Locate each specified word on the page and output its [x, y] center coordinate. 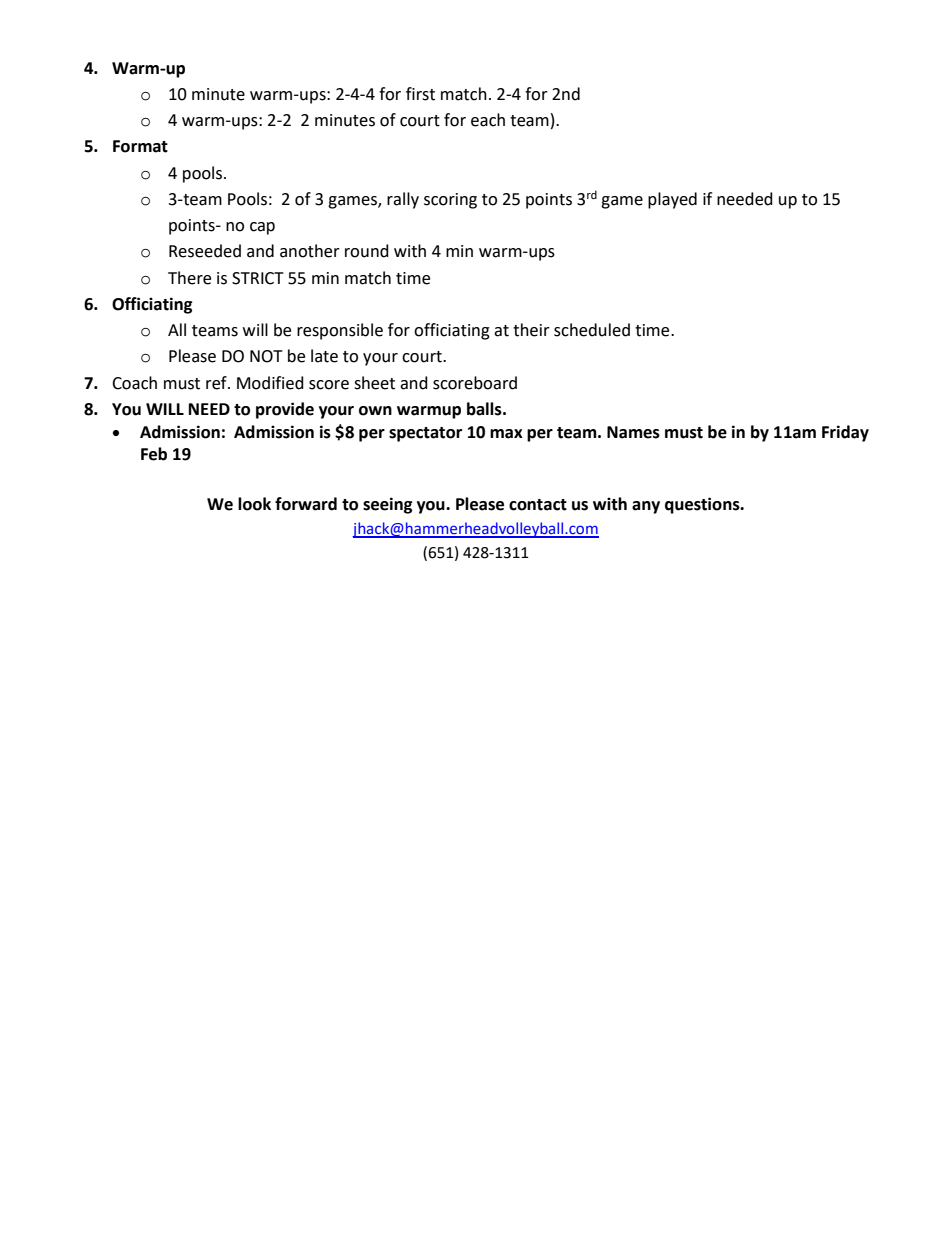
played [672, 200]
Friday [845, 433]
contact [538, 505]
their [531, 330]
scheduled [592, 330]
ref [217, 383]
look [254, 504]
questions [703, 505]
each [488, 120]
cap [262, 228]
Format [140, 146]
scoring [450, 201]
